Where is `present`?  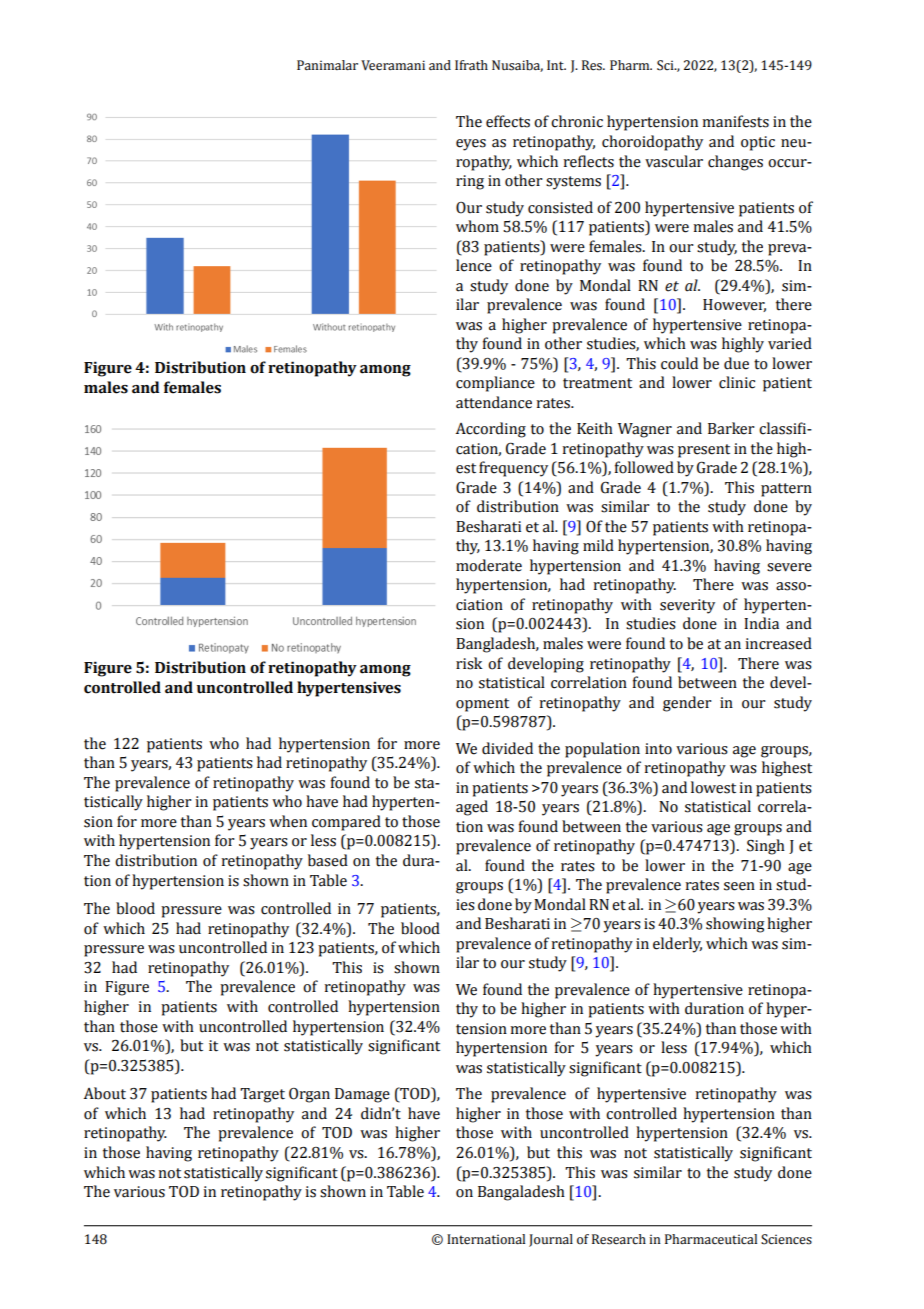 present is located at coordinates (704, 451).
